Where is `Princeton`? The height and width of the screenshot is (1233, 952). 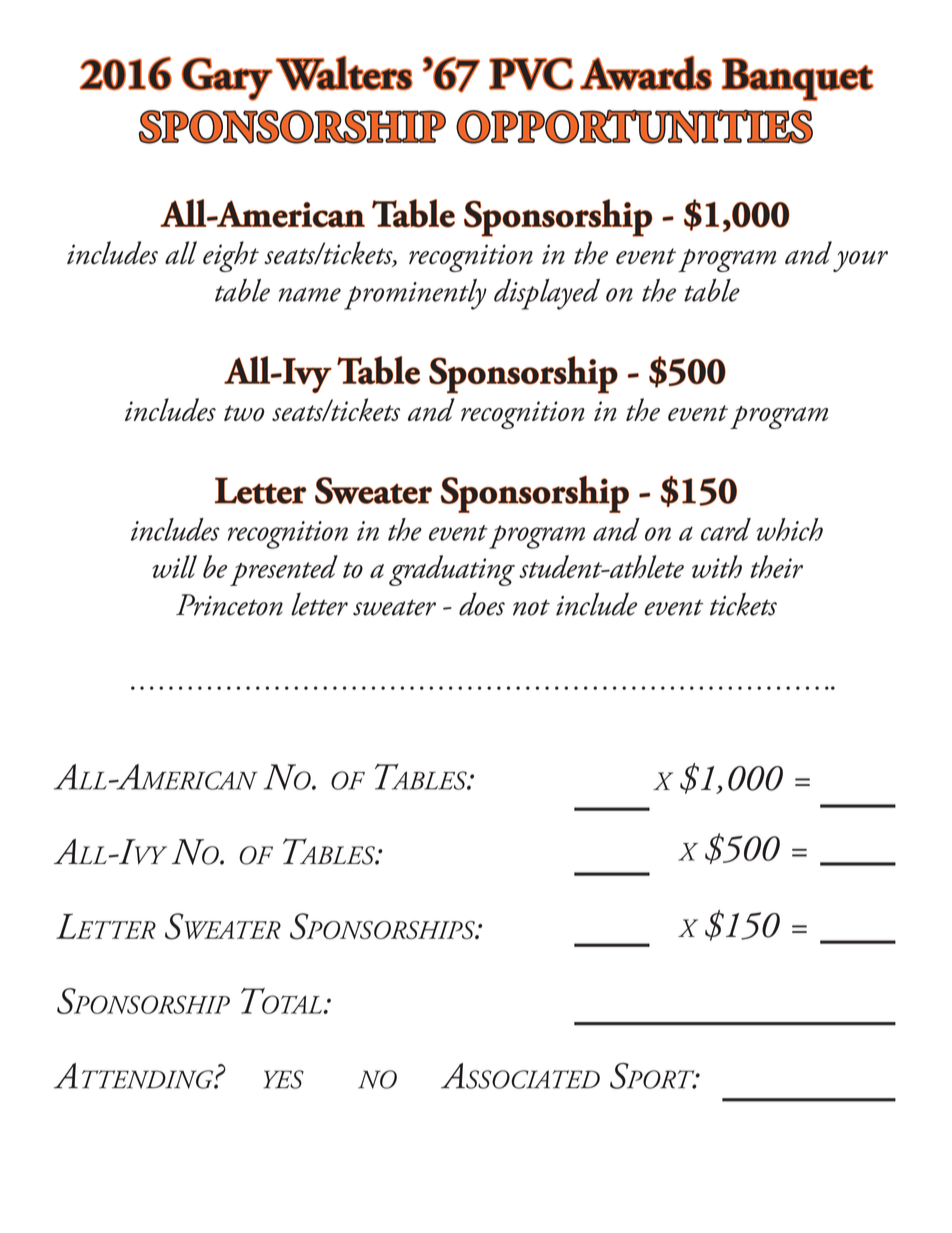
Princeton is located at coordinates (229, 605).
